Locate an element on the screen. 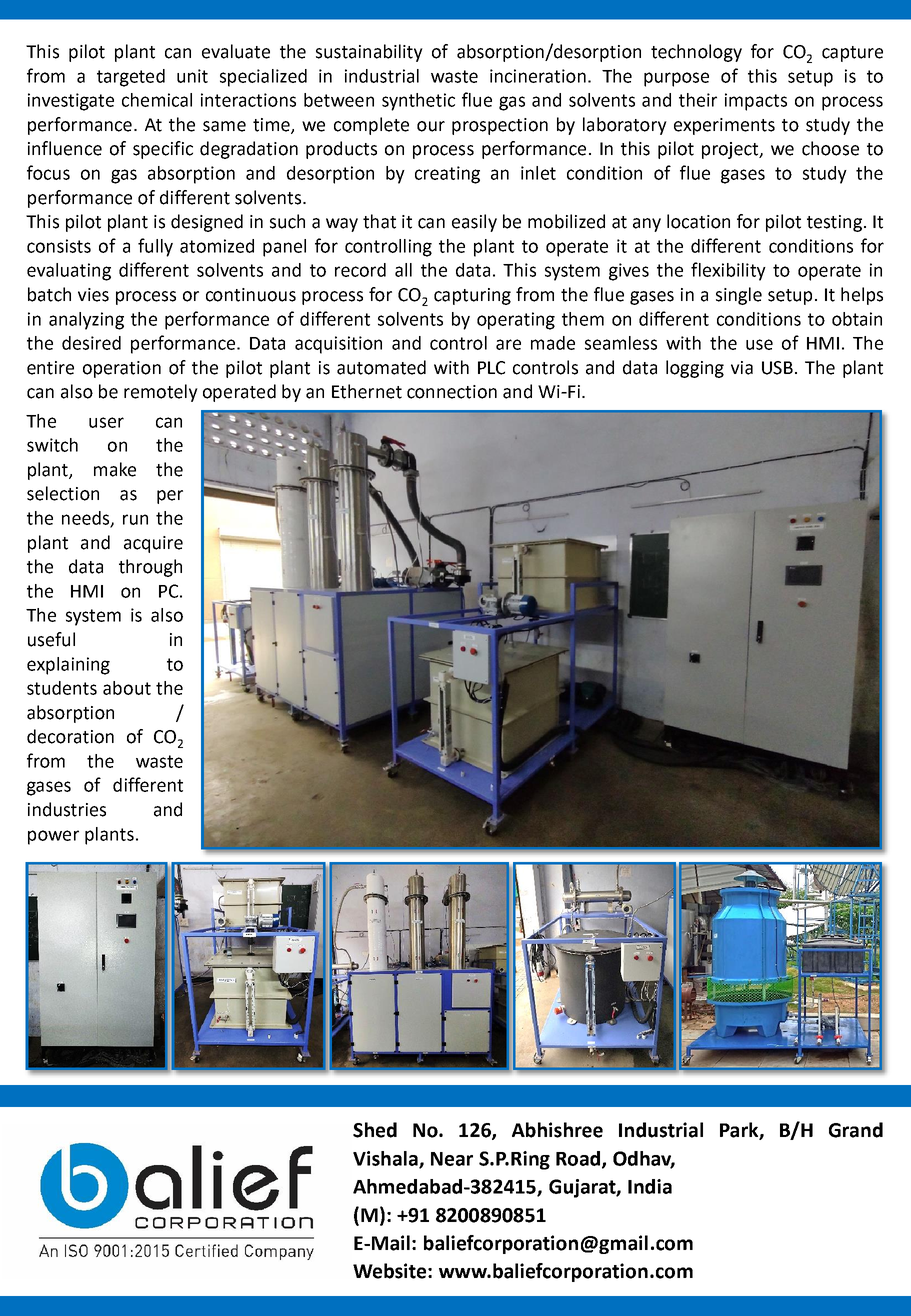  connection is located at coordinates (452, 392).
